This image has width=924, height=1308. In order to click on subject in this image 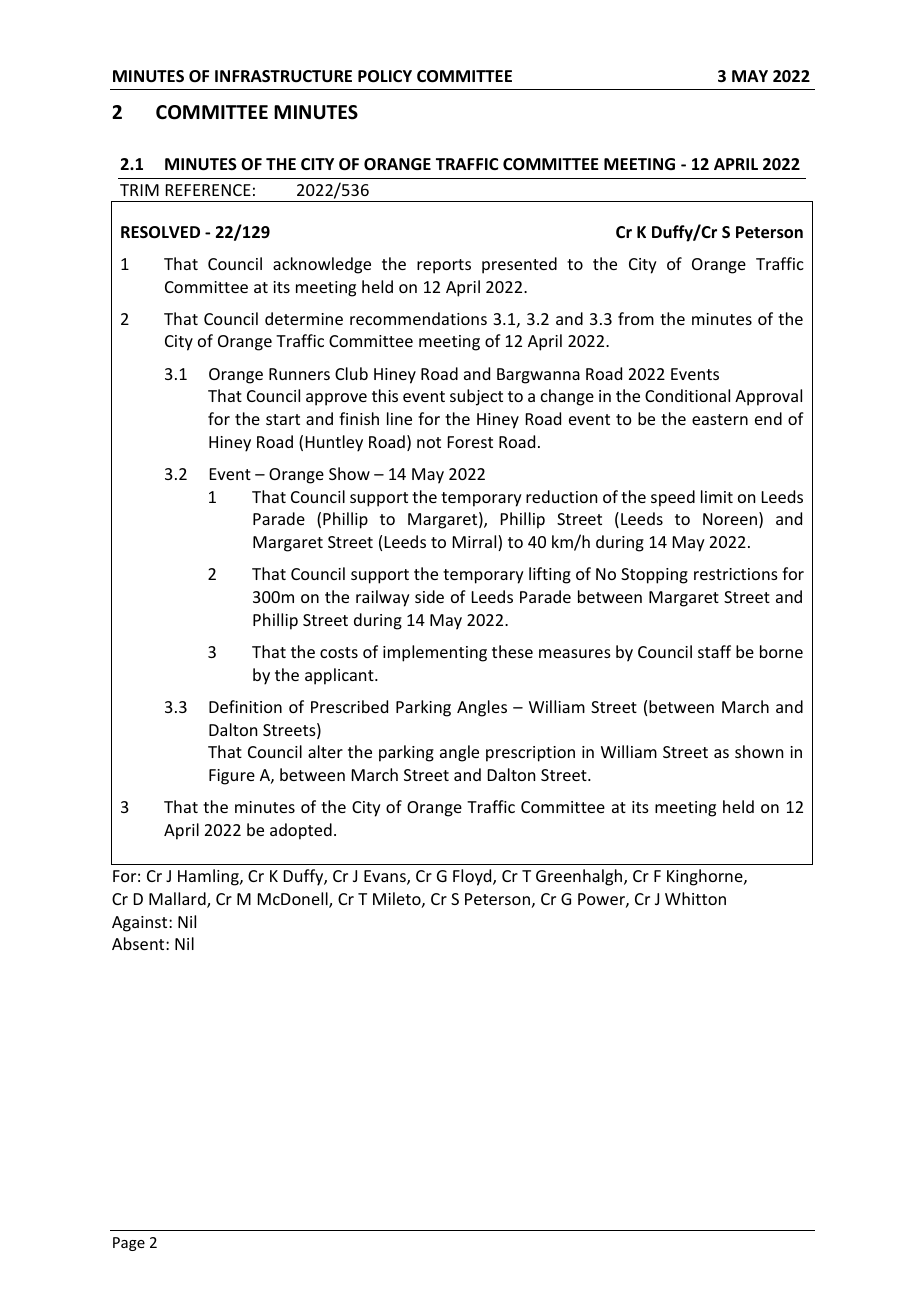, I will do `click(476, 397)`.
